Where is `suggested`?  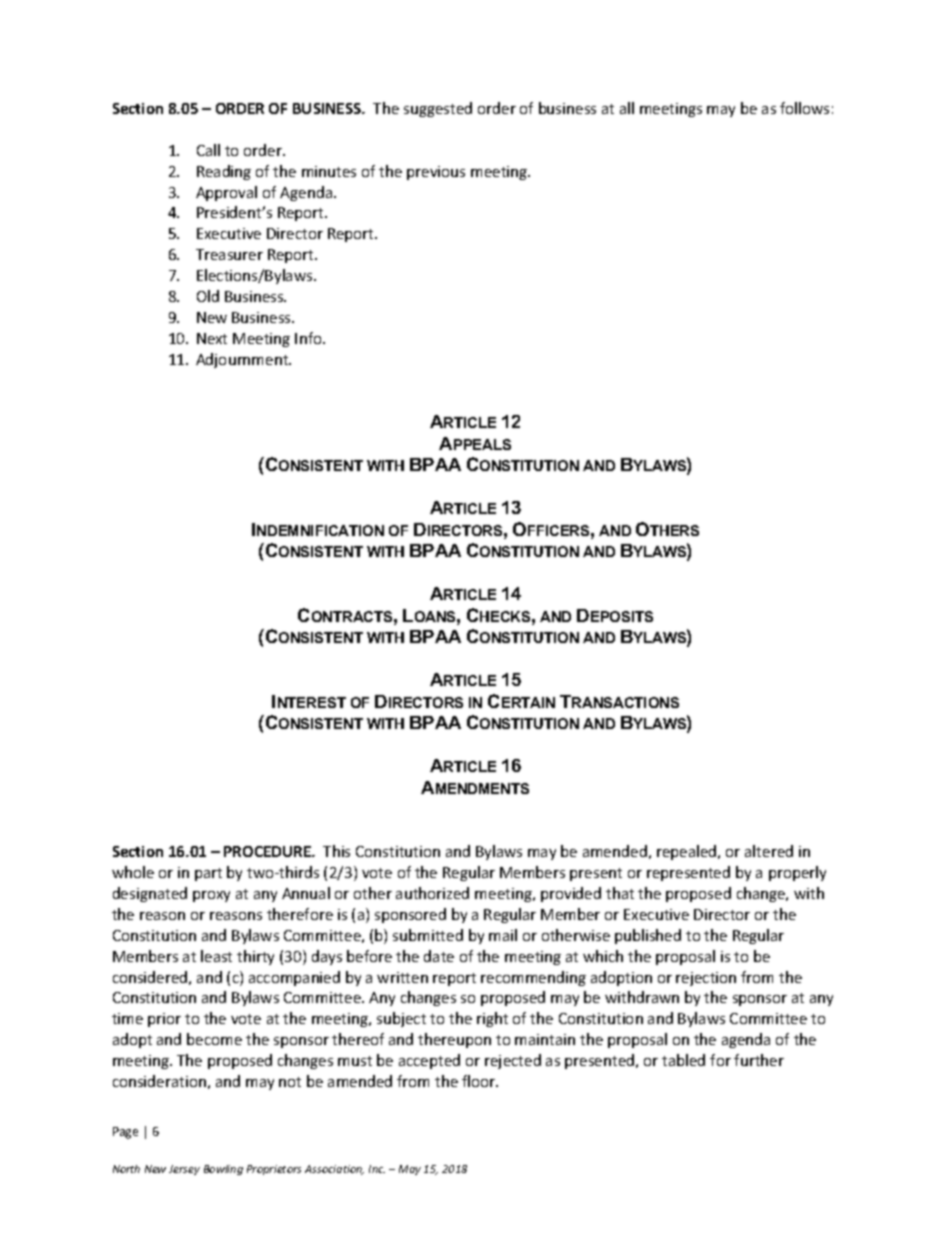
suggested is located at coordinates (438, 109).
